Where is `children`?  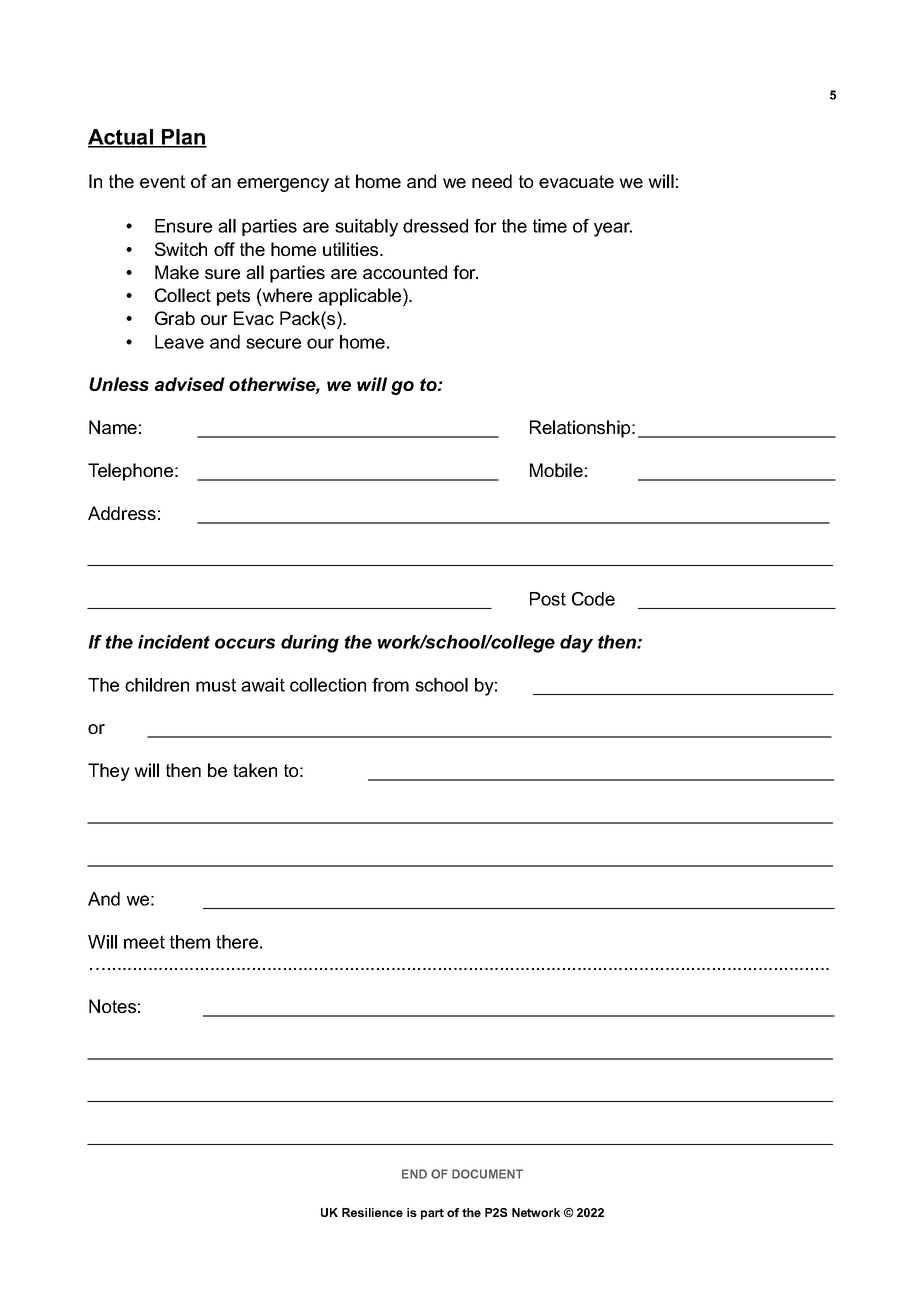
children is located at coordinates (157, 685).
